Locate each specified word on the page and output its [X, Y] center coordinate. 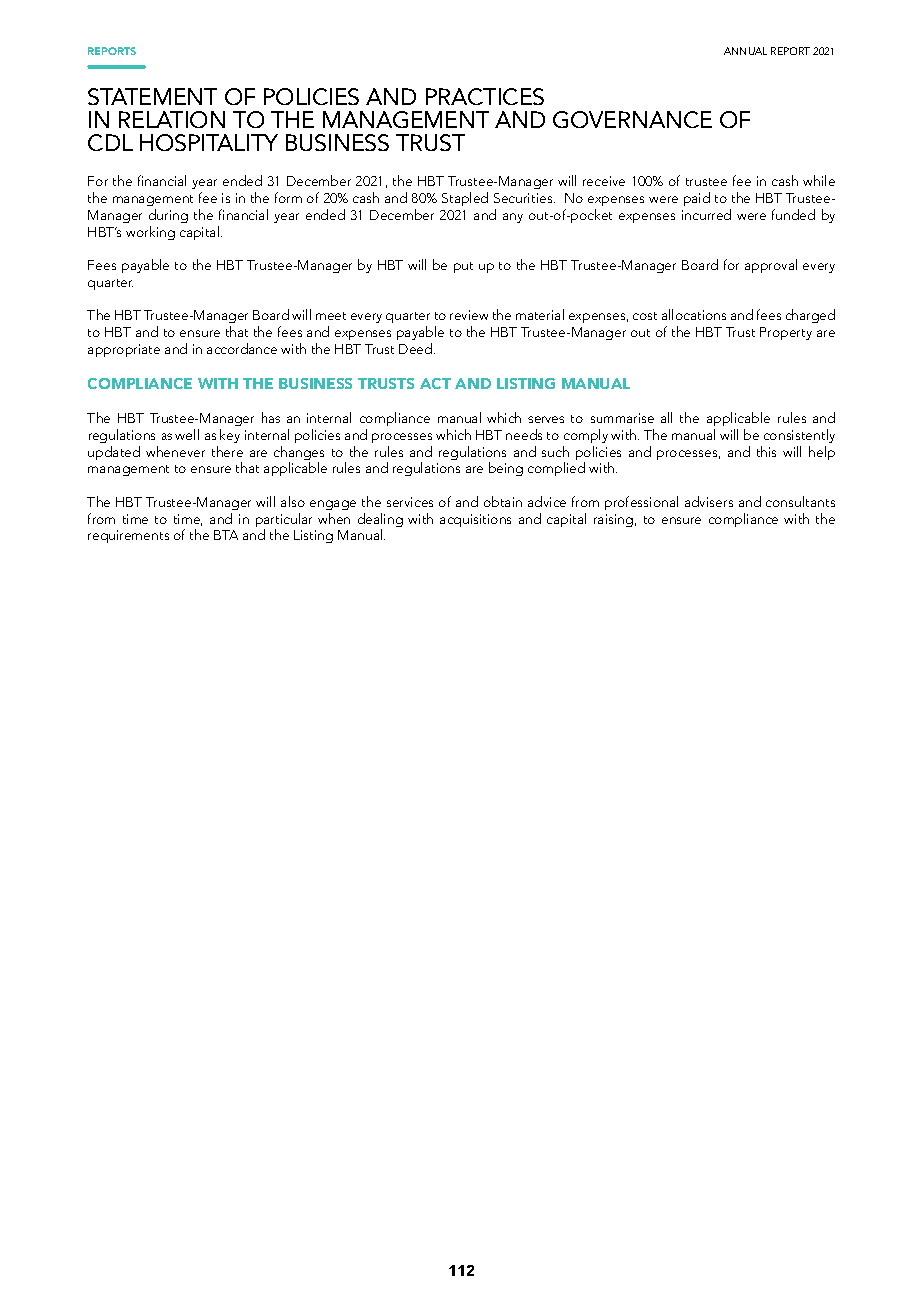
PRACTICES [485, 96]
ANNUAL [745, 51]
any [513, 218]
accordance [242, 348]
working [150, 233]
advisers [709, 501]
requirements [128, 536]
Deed [417, 348]
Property [786, 333]
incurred [706, 214]
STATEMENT [152, 96]
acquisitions [475, 520]
